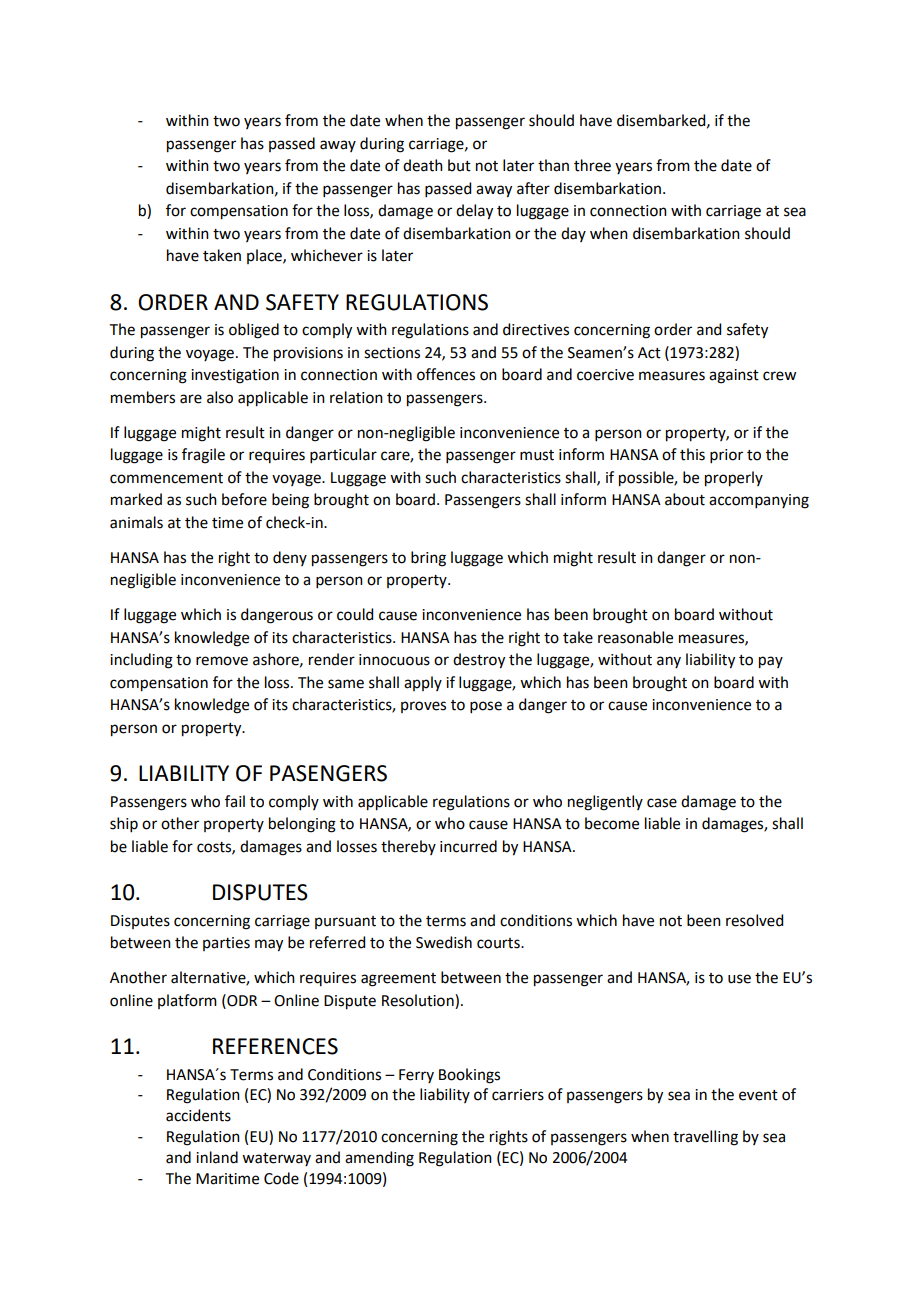  I want to click on amending, so click(379, 1159).
